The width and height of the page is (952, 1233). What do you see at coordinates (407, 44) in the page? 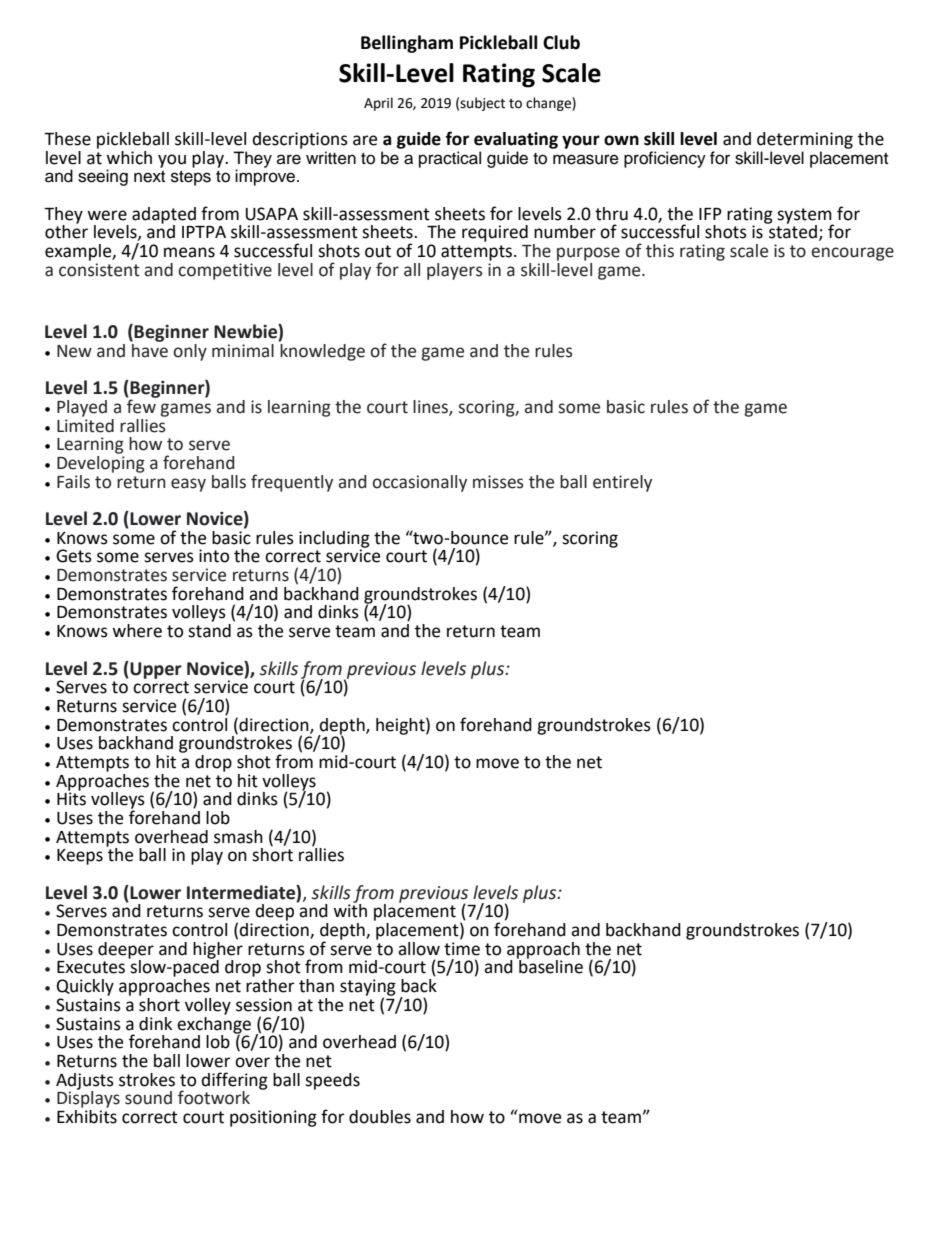
I see `Bellingham` at bounding box center [407, 44].
